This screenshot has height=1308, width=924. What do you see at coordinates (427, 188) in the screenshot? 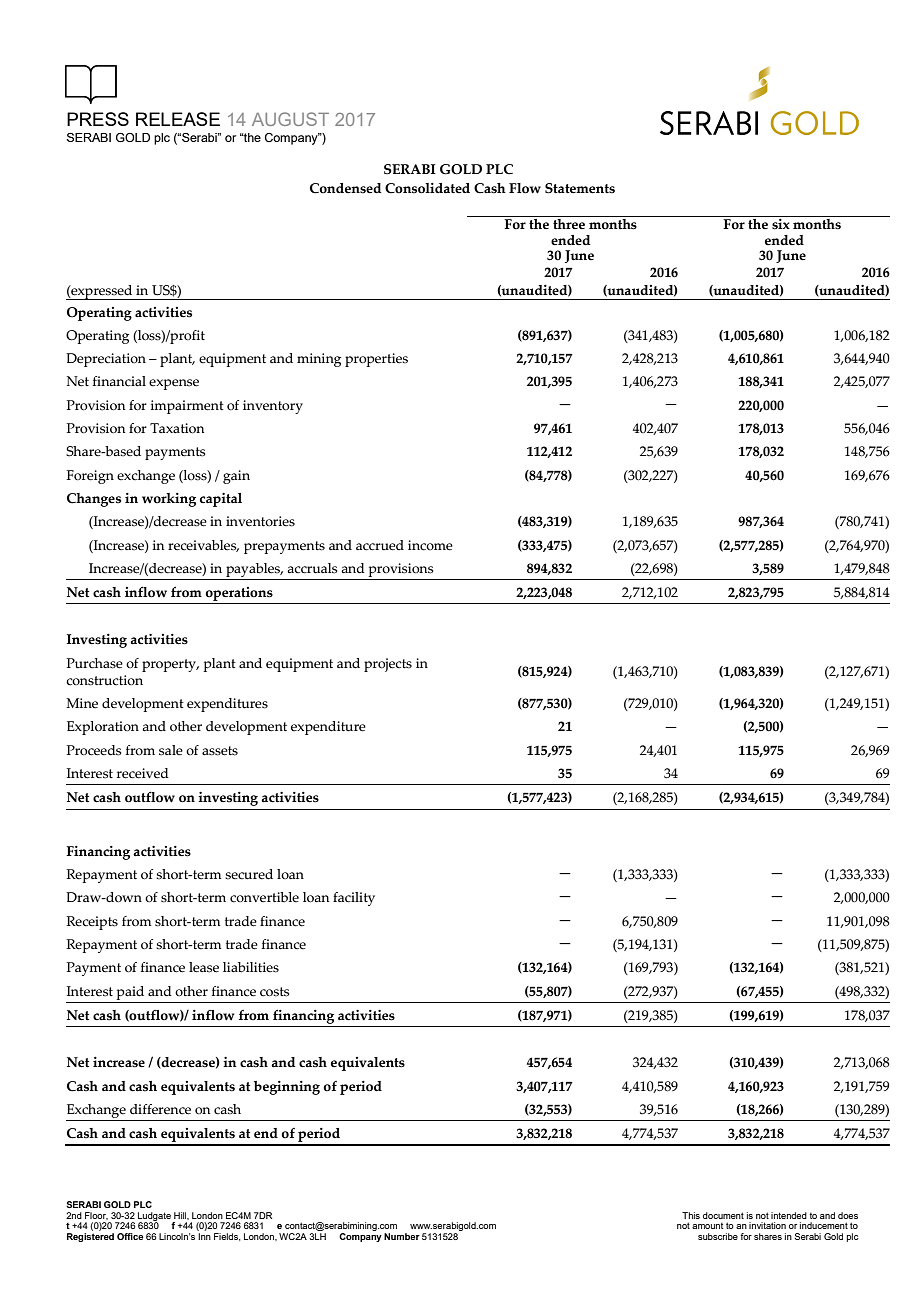
I see `Consolidated` at bounding box center [427, 188].
